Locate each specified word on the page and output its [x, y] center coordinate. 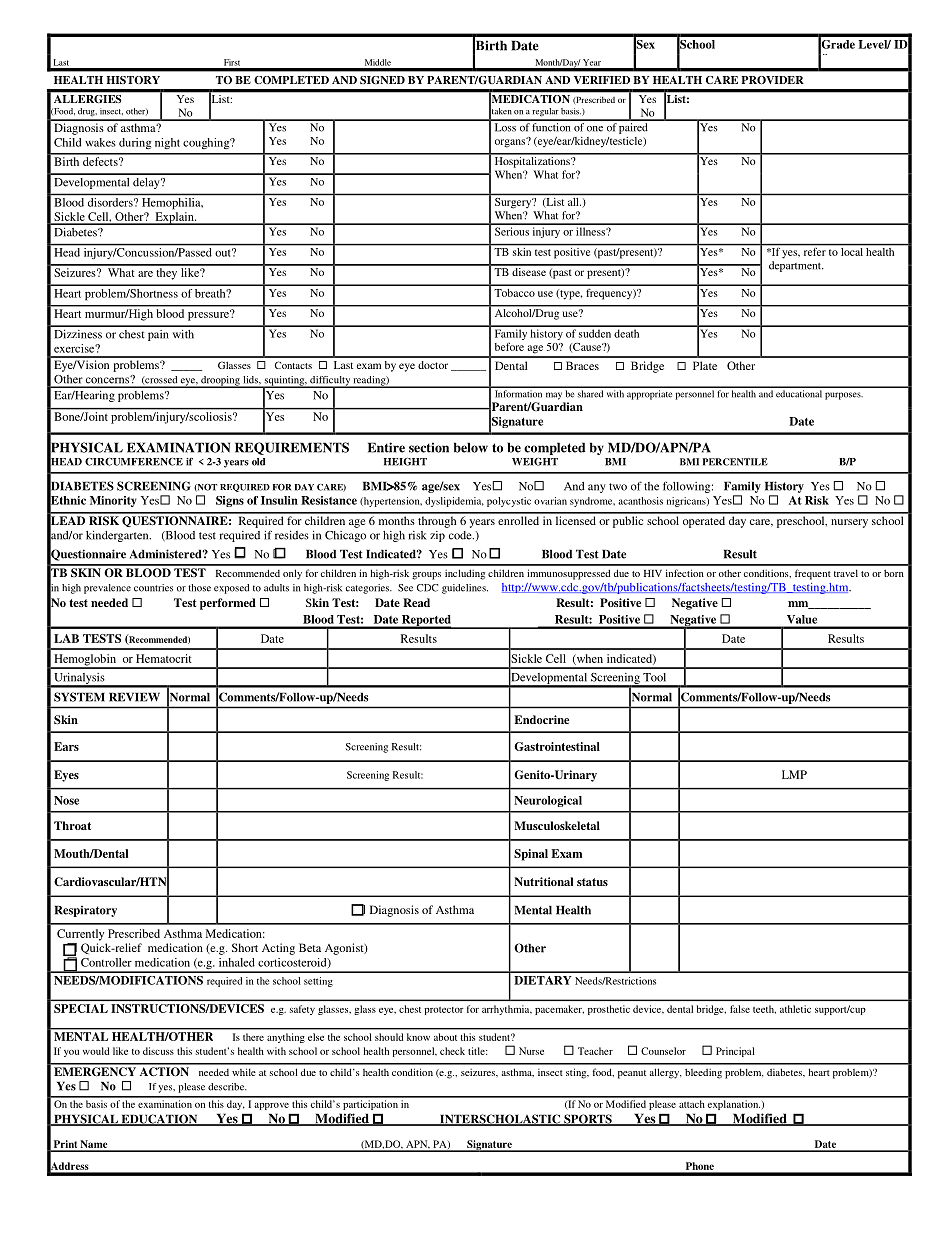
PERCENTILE [735, 462]
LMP [794, 774]
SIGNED [382, 80]
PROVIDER [773, 80]
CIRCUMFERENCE [134, 462]
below [471, 447]
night [167, 143]
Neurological [548, 801]
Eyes [66, 776]
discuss [158, 1051]
